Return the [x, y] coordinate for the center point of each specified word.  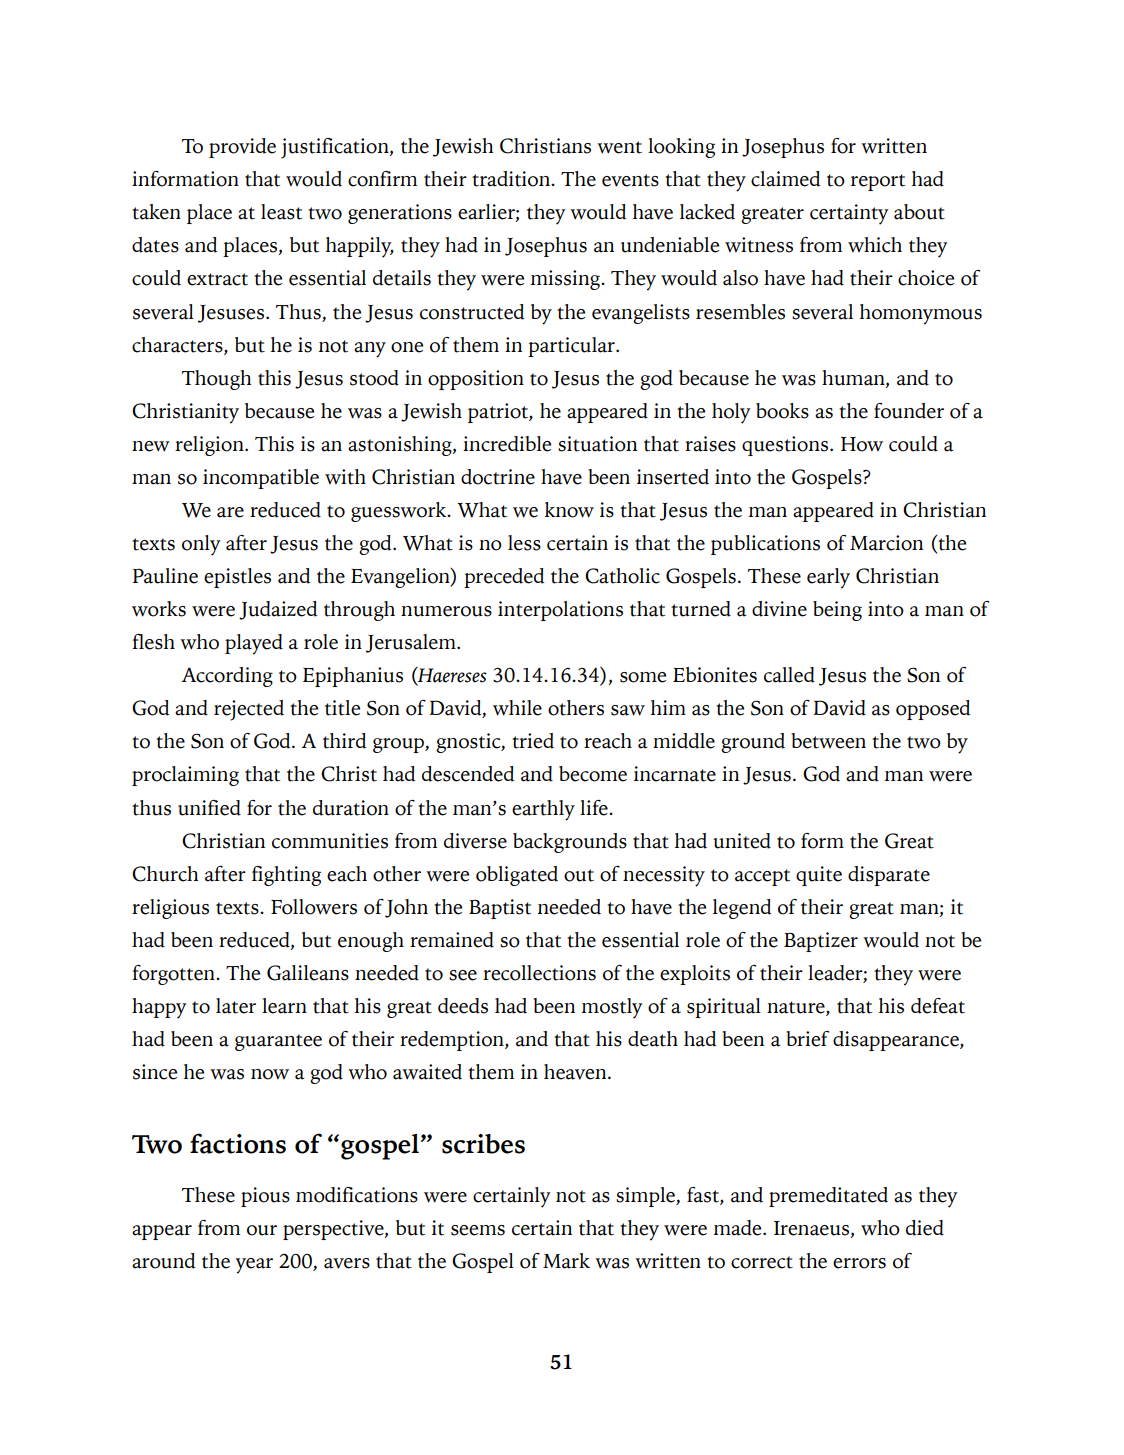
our [262, 1230]
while [517, 708]
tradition [512, 179]
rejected [249, 710]
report [878, 182]
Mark [566, 1261]
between [828, 741]
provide [242, 148]
